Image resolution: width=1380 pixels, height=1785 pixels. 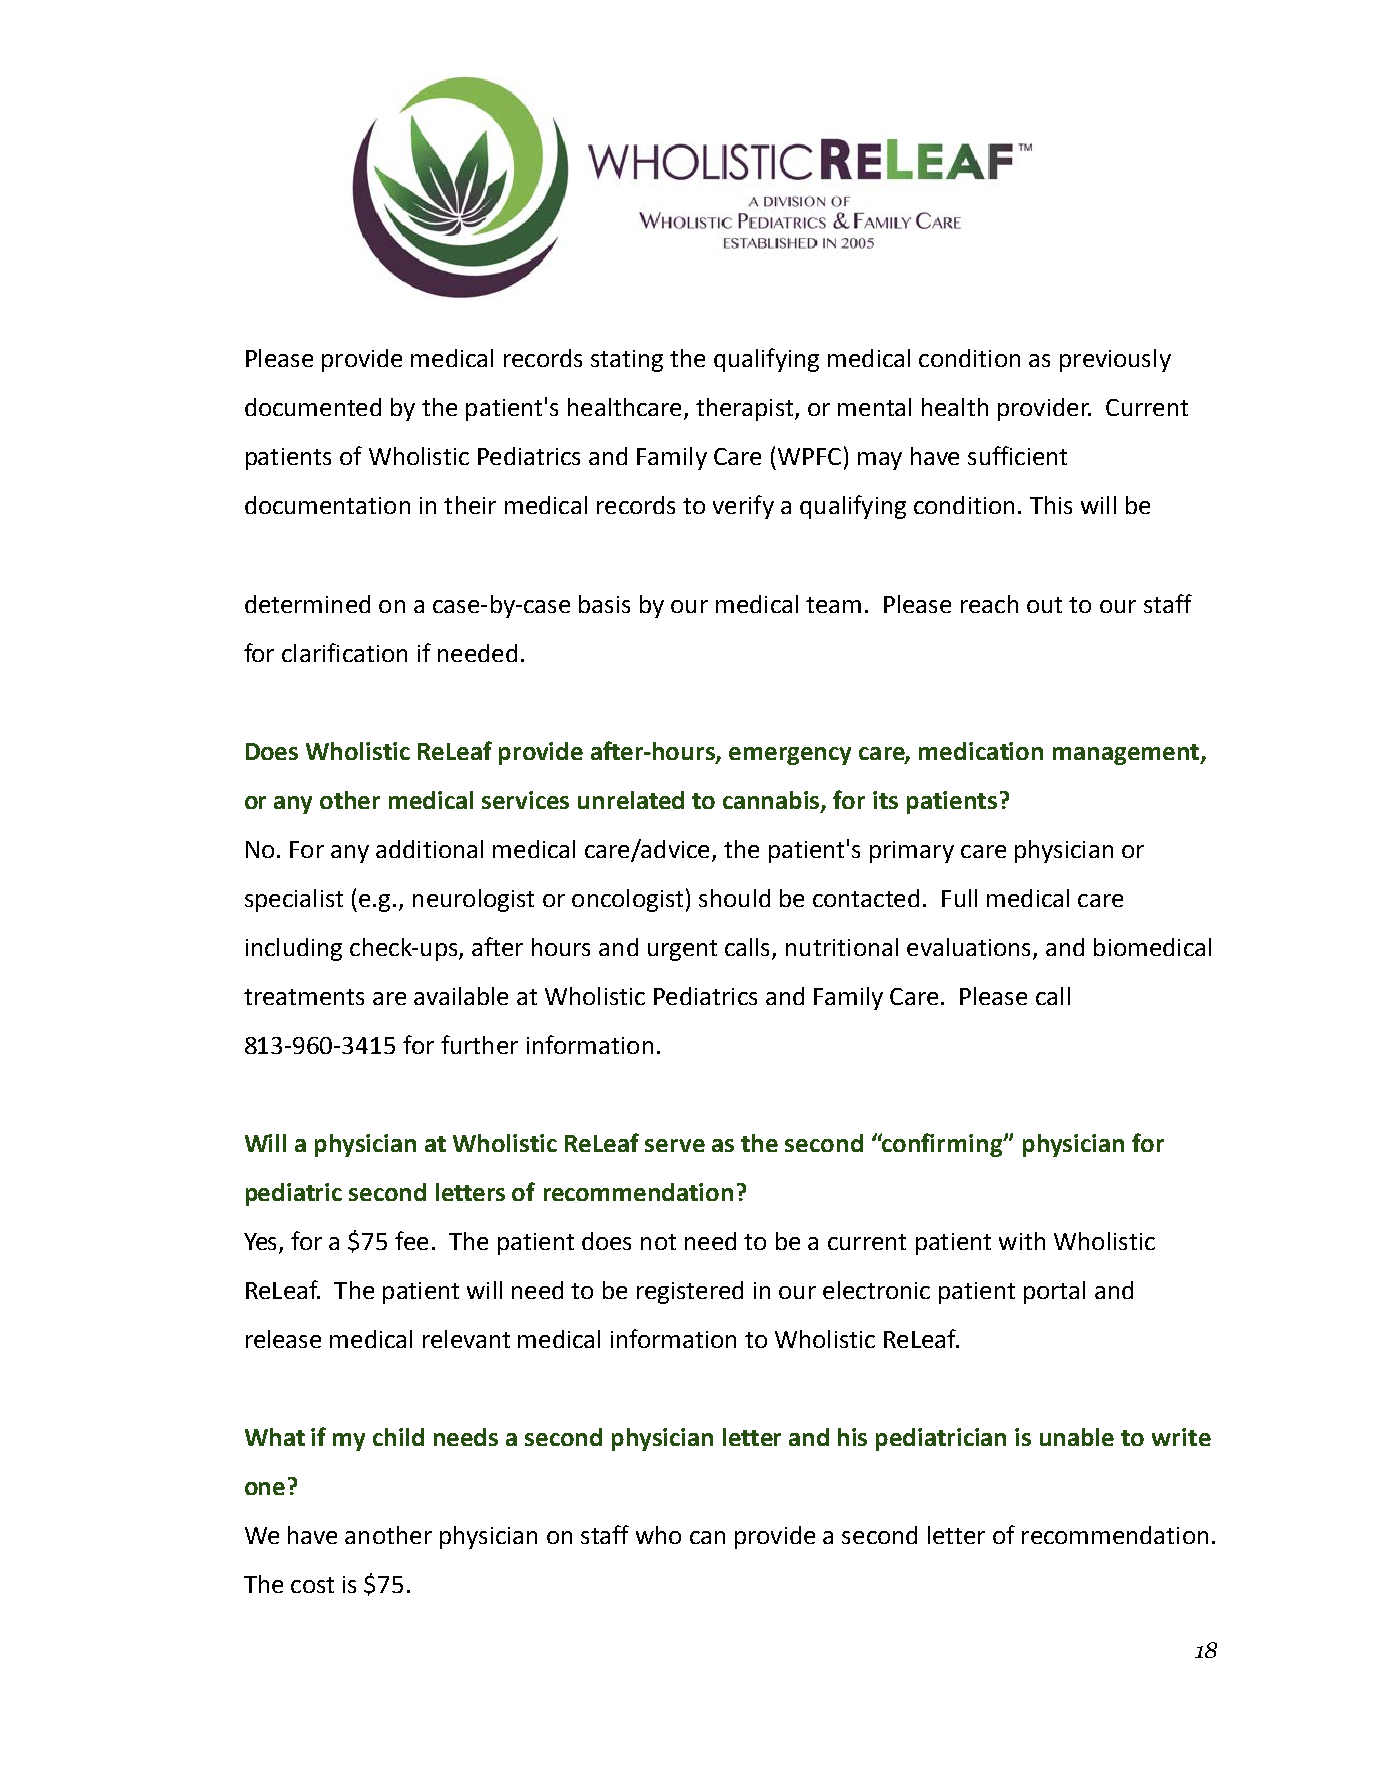 What do you see at coordinates (1115, 360) in the page?
I see `previously` at bounding box center [1115, 360].
